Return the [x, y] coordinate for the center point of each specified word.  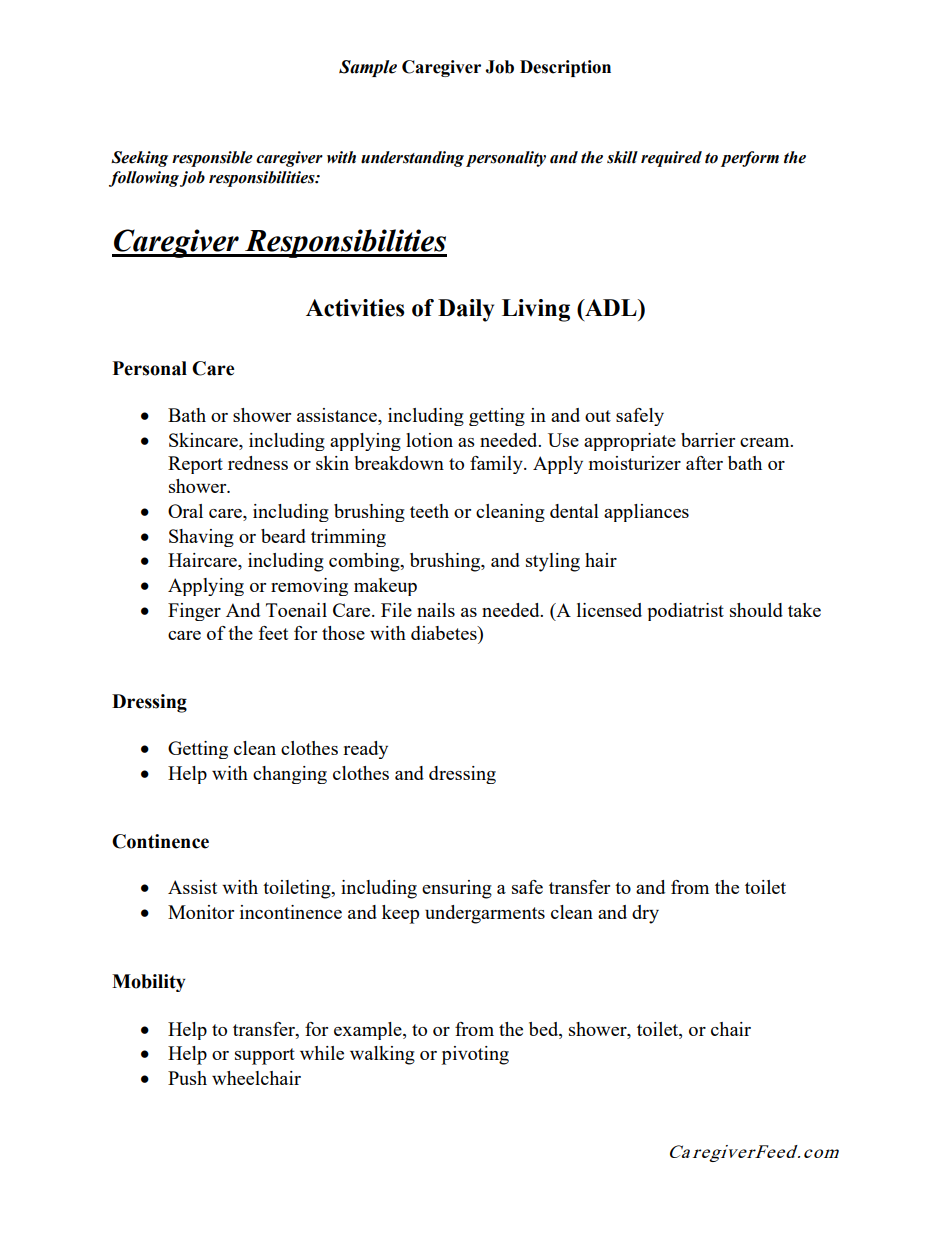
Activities [355, 308]
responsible [212, 159]
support [265, 1056]
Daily [466, 310]
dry [645, 914]
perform [750, 159]
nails [436, 610]
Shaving [201, 538]
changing [290, 775]
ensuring [457, 889]
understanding [412, 159]
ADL [611, 307]
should [756, 610]
